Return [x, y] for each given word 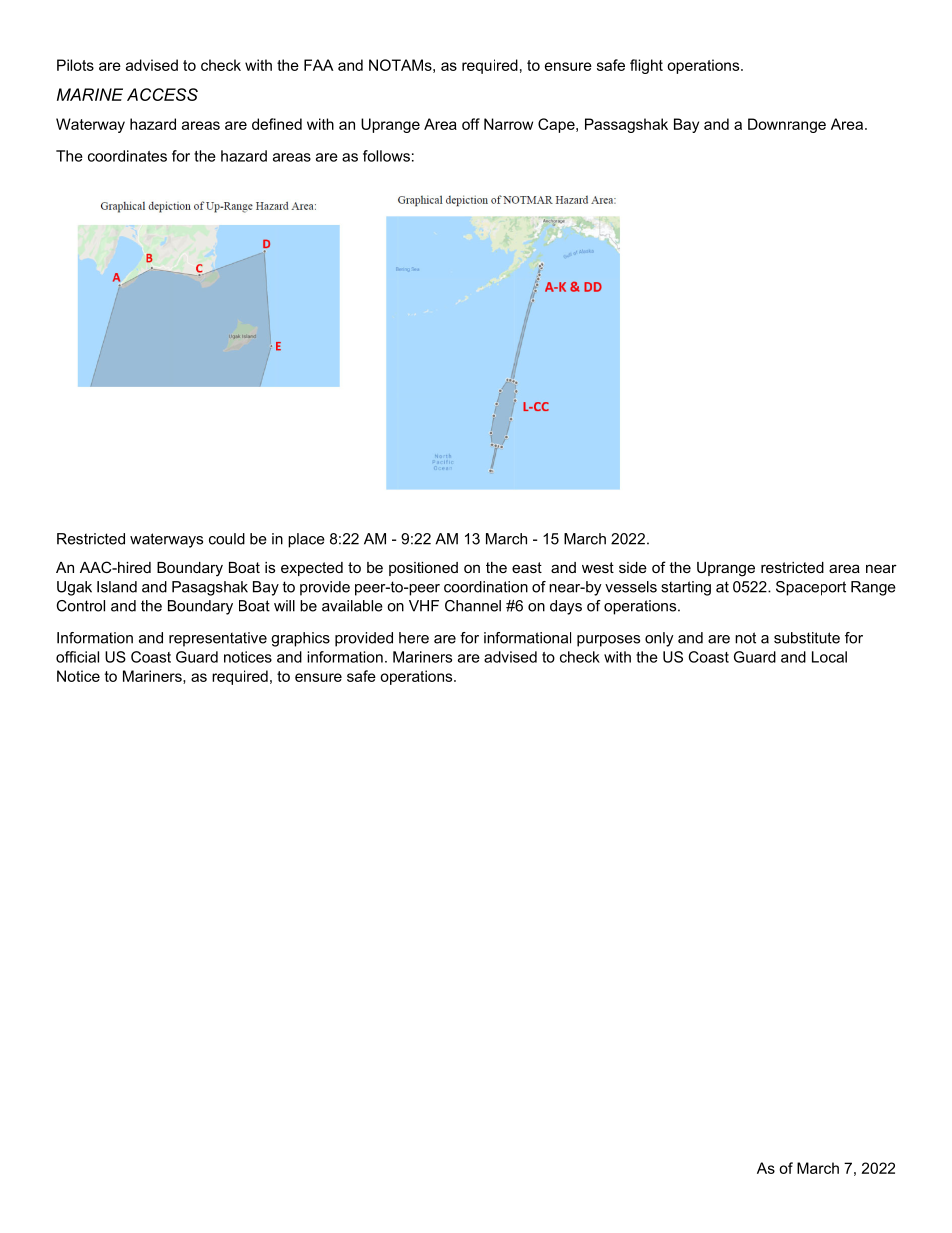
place [306, 540]
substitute [807, 638]
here [414, 638]
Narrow [508, 124]
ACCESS [162, 94]
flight [646, 66]
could [227, 539]
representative [218, 639]
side [633, 567]
